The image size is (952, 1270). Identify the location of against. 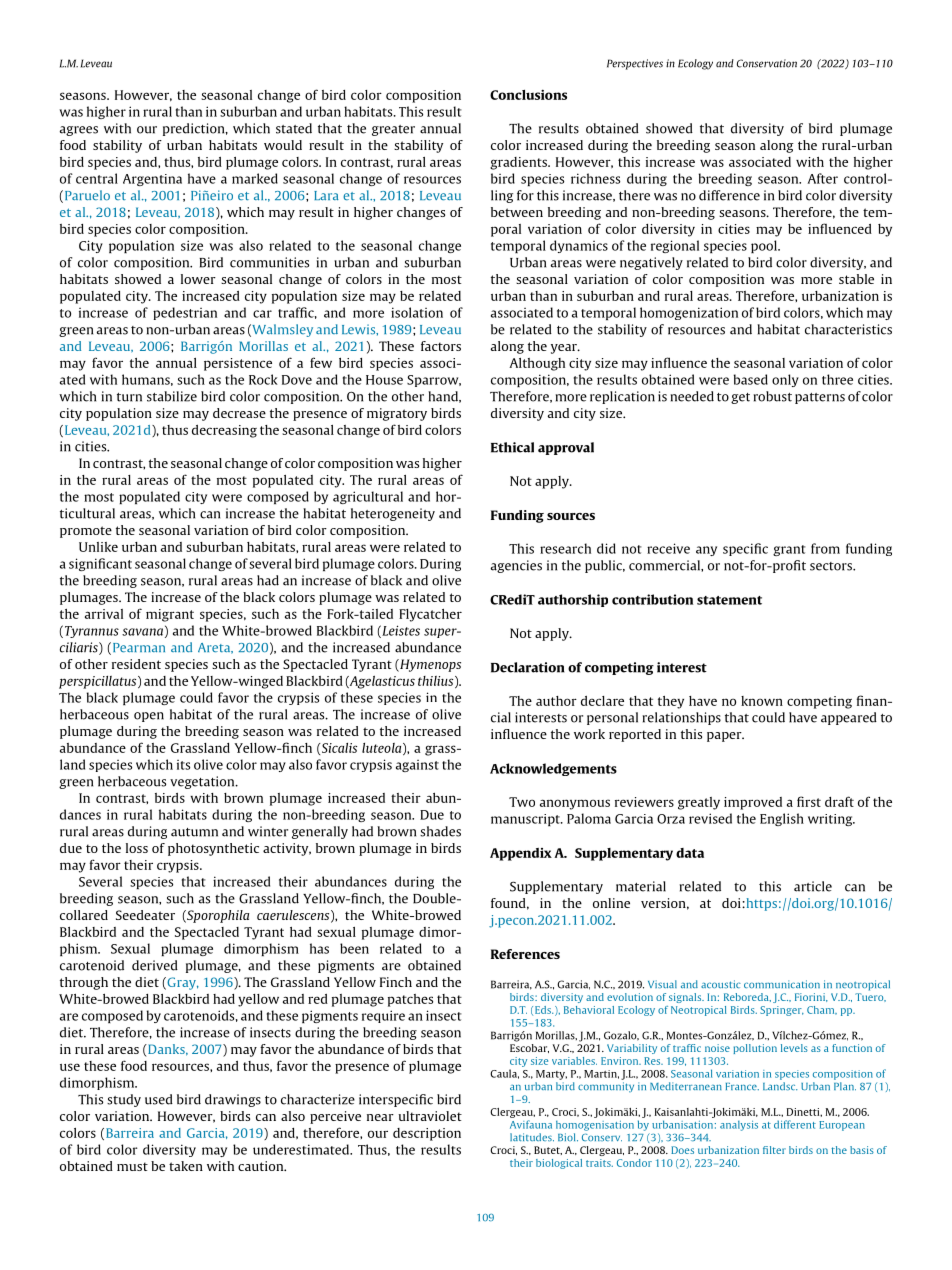
(417, 766).
